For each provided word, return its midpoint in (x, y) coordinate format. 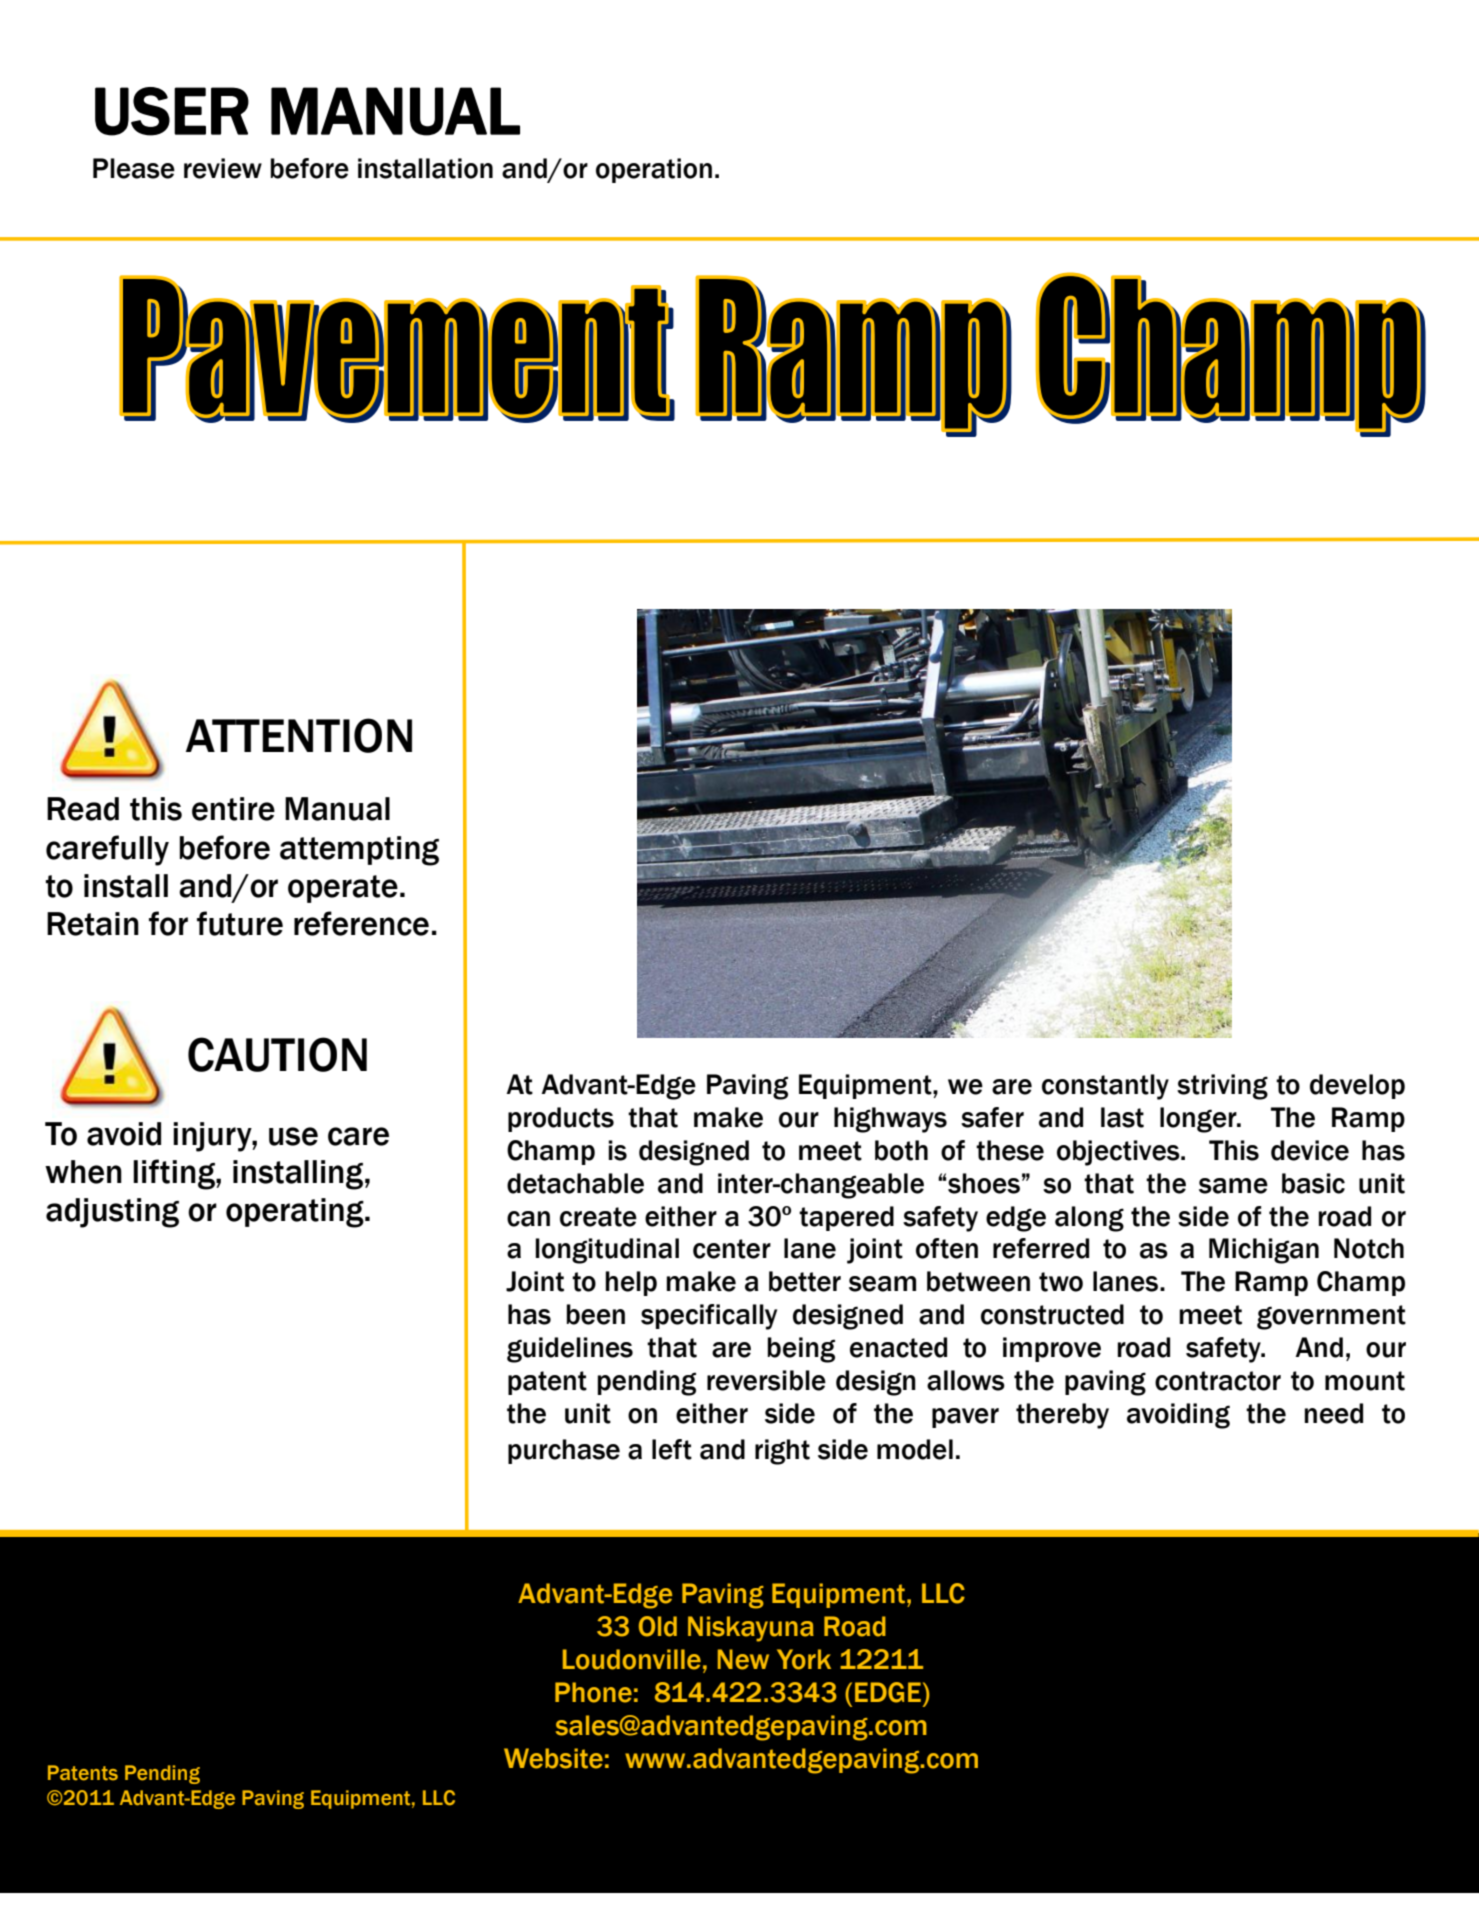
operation (654, 170)
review (223, 168)
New (743, 1659)
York (804, 1659)
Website (553, 1758)
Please (134, 168)
